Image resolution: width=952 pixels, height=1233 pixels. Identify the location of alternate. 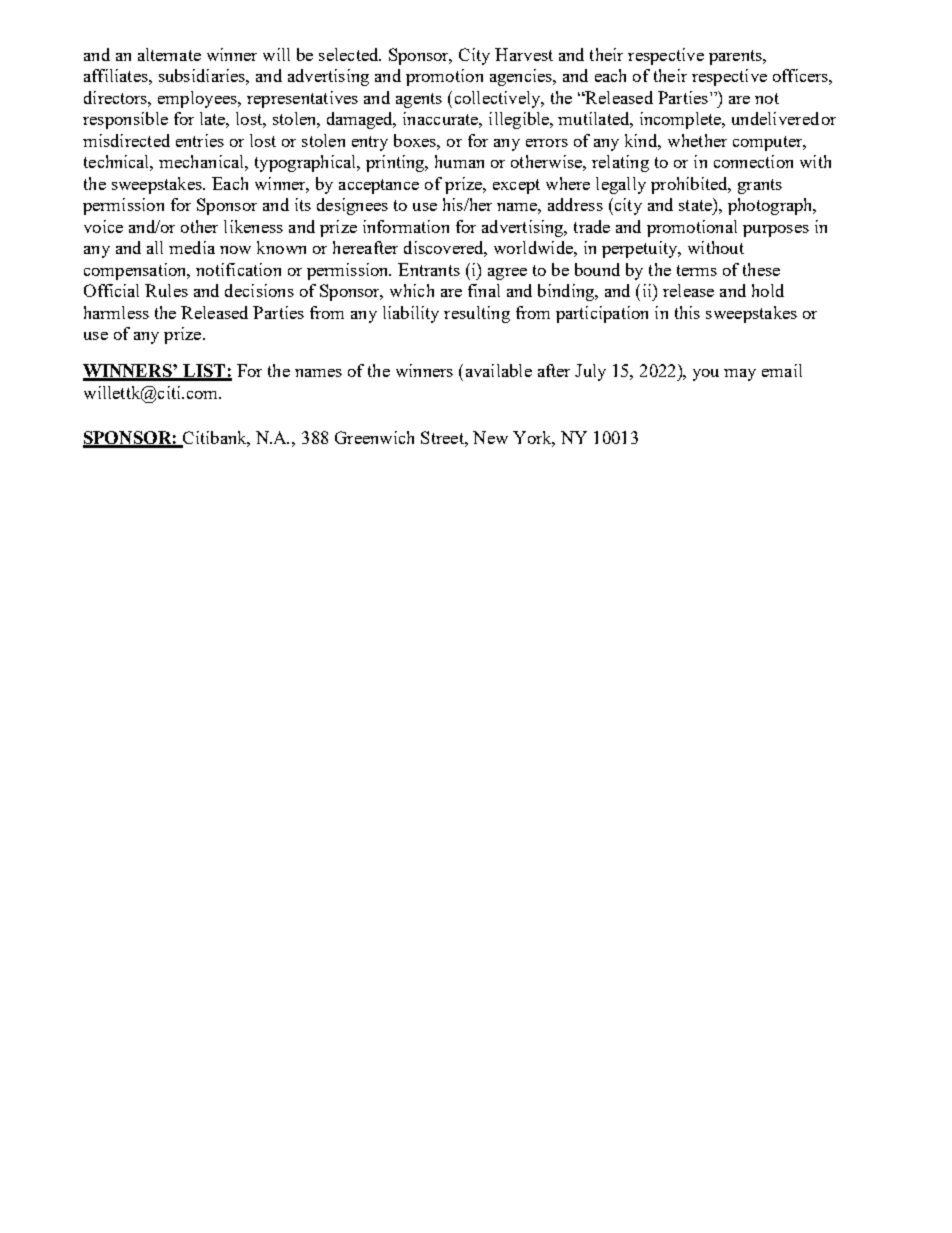
(169, 54).
